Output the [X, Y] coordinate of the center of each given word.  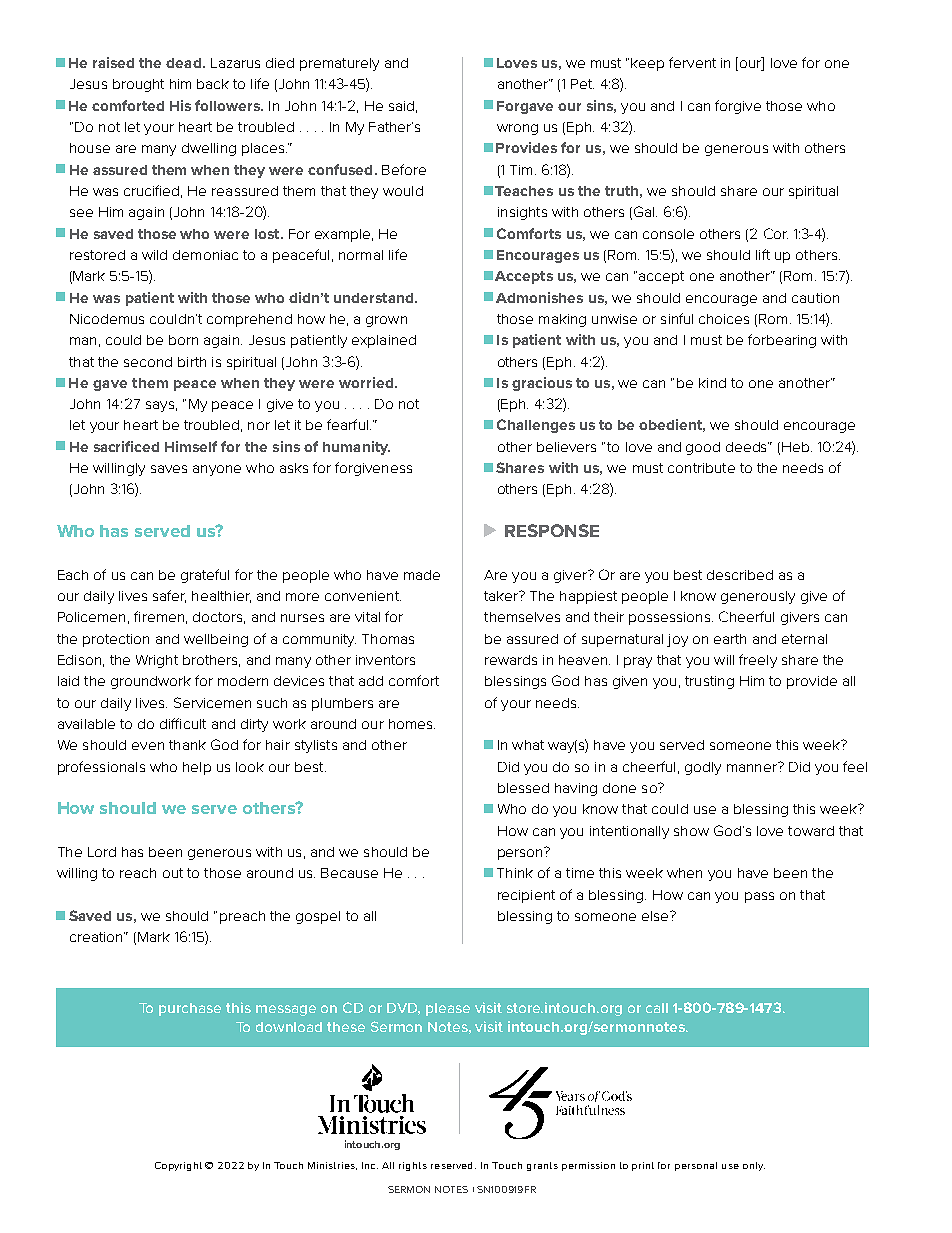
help [197, 768]
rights [413, 1166]
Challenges [536, 426]
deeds [747, 447]
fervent [692, 62]
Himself [191, 446]
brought [138, 85]
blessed [523, 788]
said [401, 106]
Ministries [332, 1166]
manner [753, 767]
